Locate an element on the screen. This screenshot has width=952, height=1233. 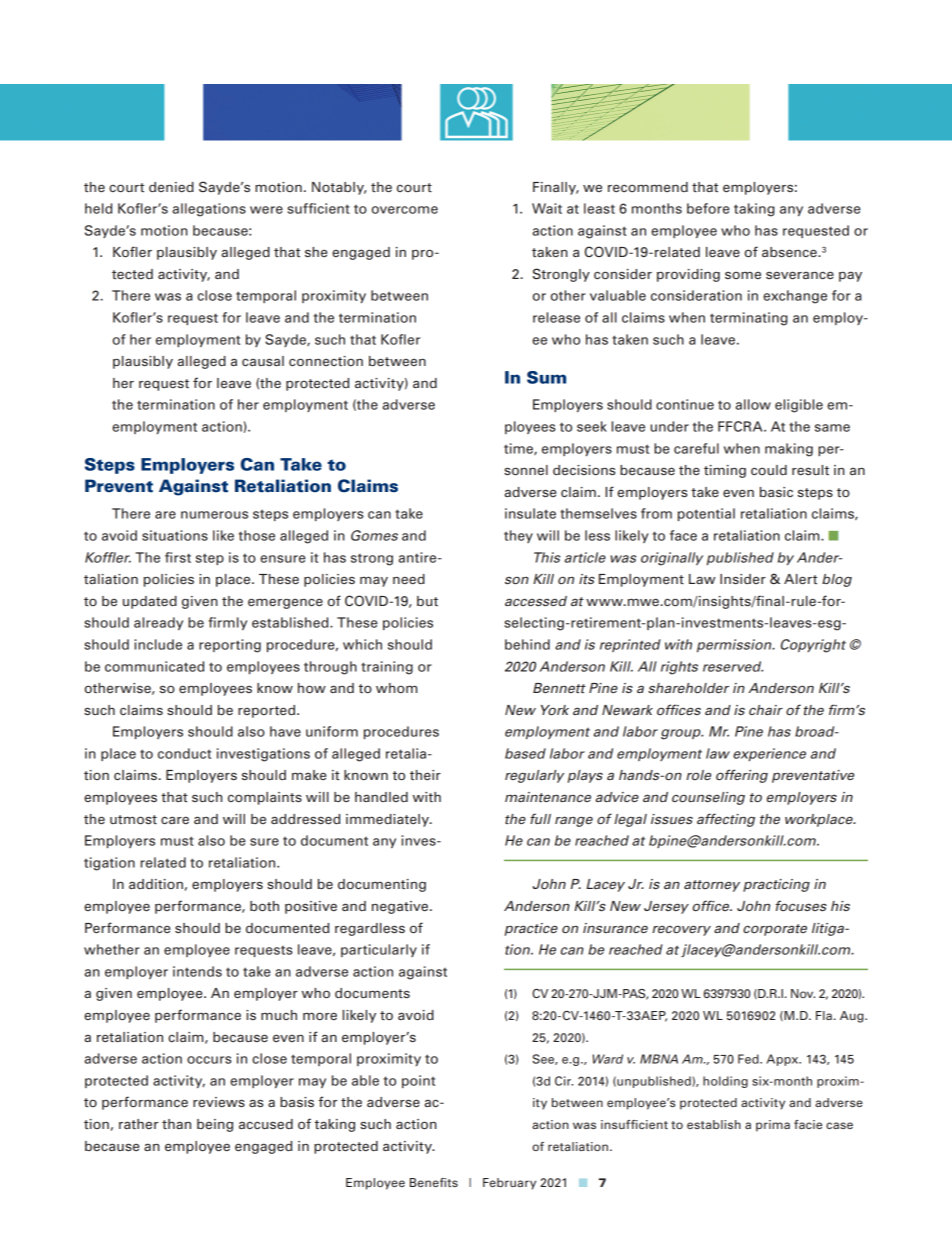
their is located at coordinates (425, 775).
